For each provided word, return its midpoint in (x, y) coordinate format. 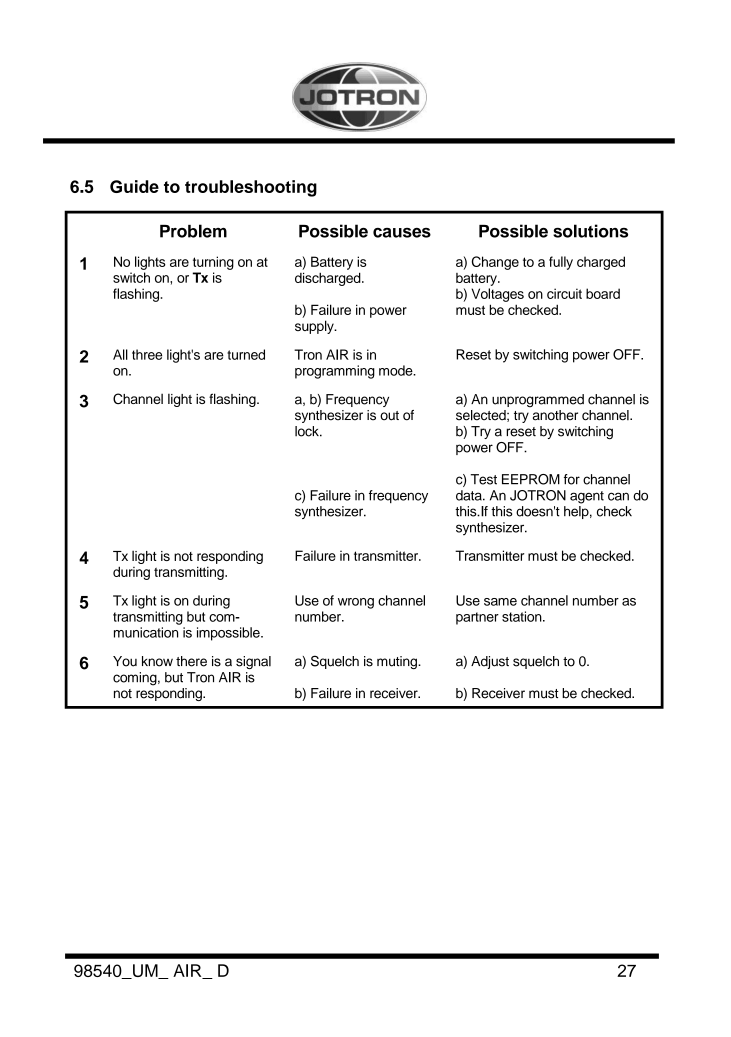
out (389, 416)
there (191, 661)
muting (398, 662)
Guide (134, 186)
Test (484, 479)
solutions (590, 231)
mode (397, 370)
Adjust (490, 662)
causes (402, 233)
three (147, 354)
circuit (564, 293)
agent (587, 497)
